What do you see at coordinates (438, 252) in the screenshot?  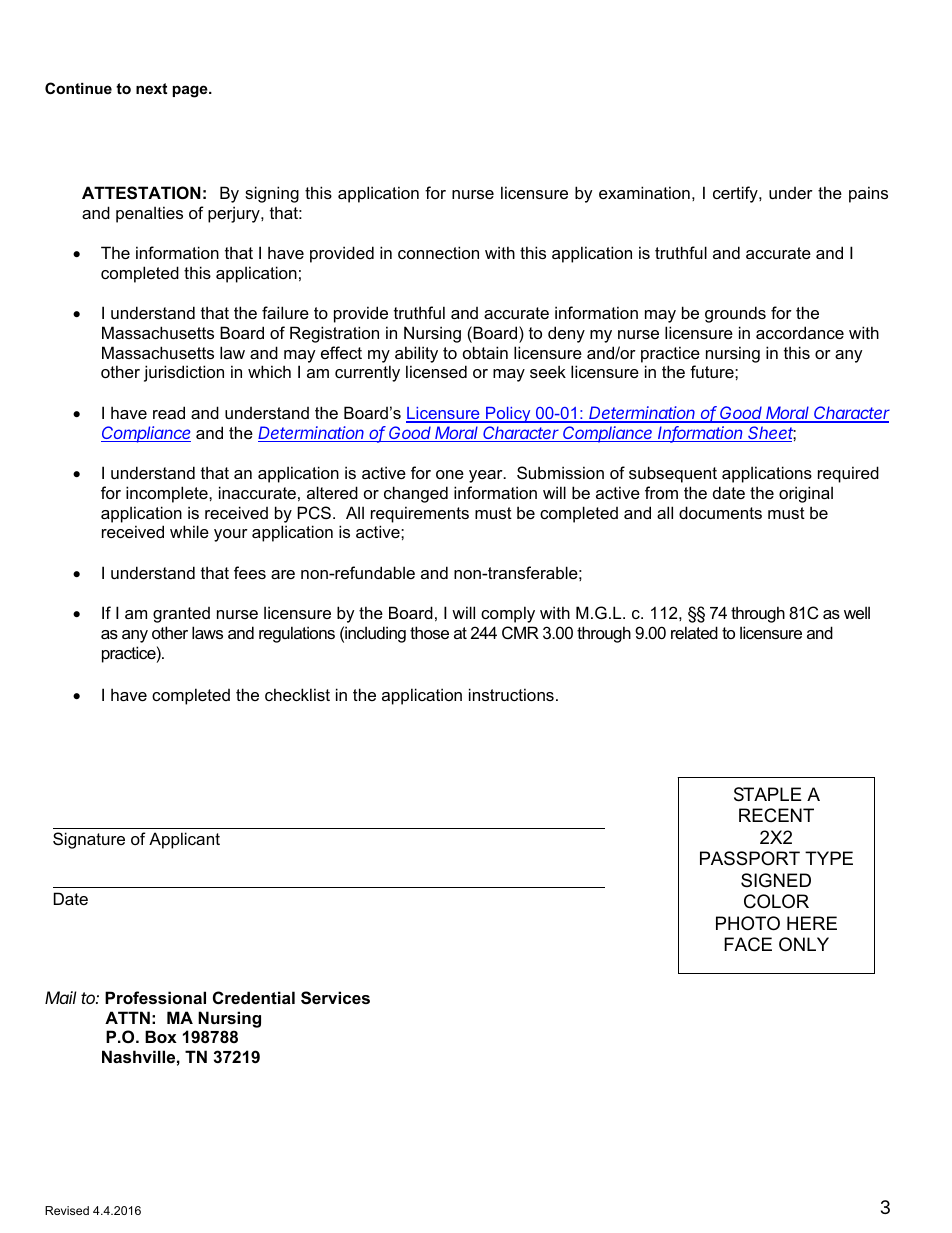 I see `connection` at bounding box center [438, 252].
